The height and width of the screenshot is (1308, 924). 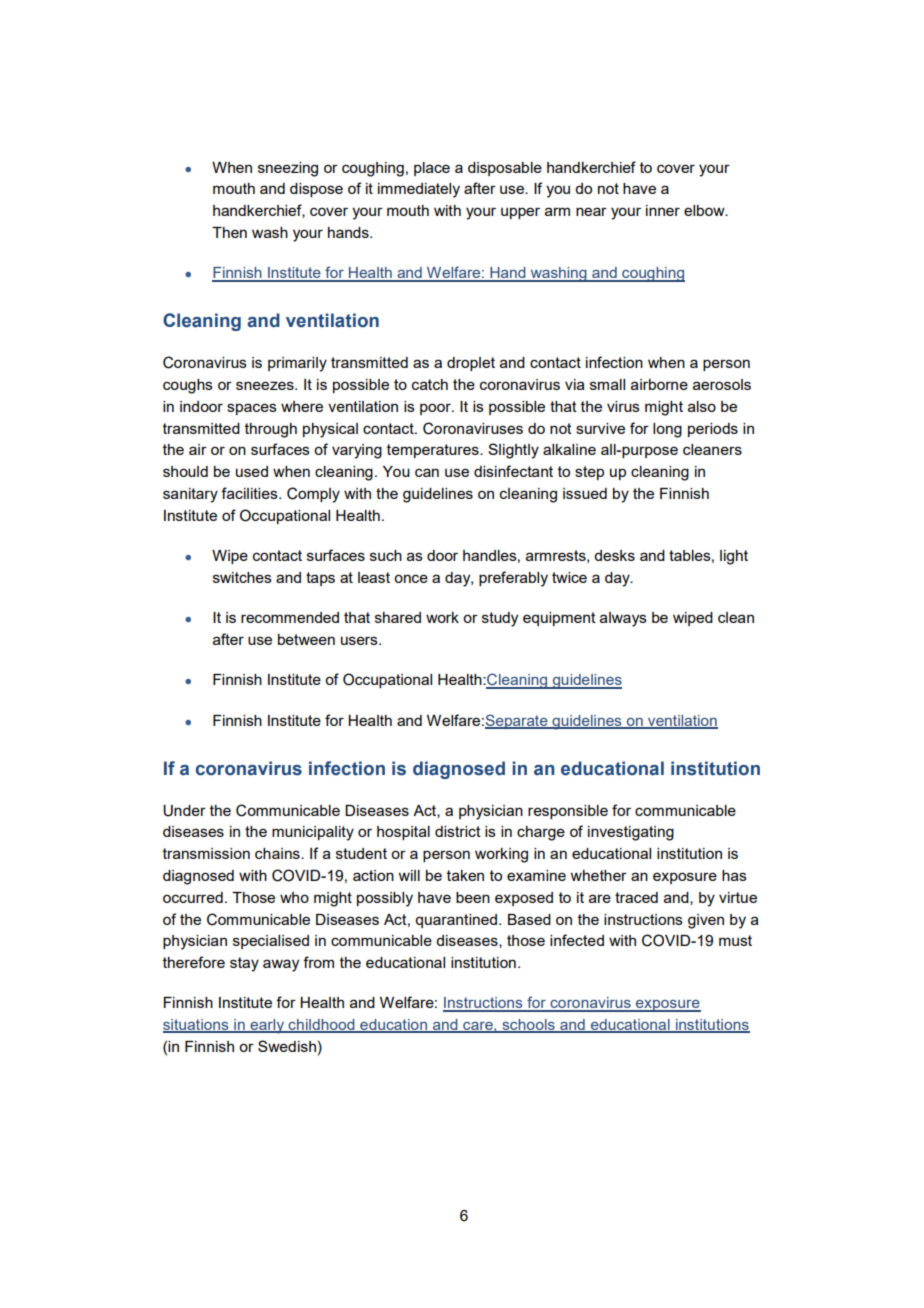 What do you see at coordinates (623, 619) in the screenshot?
I see `always` at bounding box center [623, 619].
